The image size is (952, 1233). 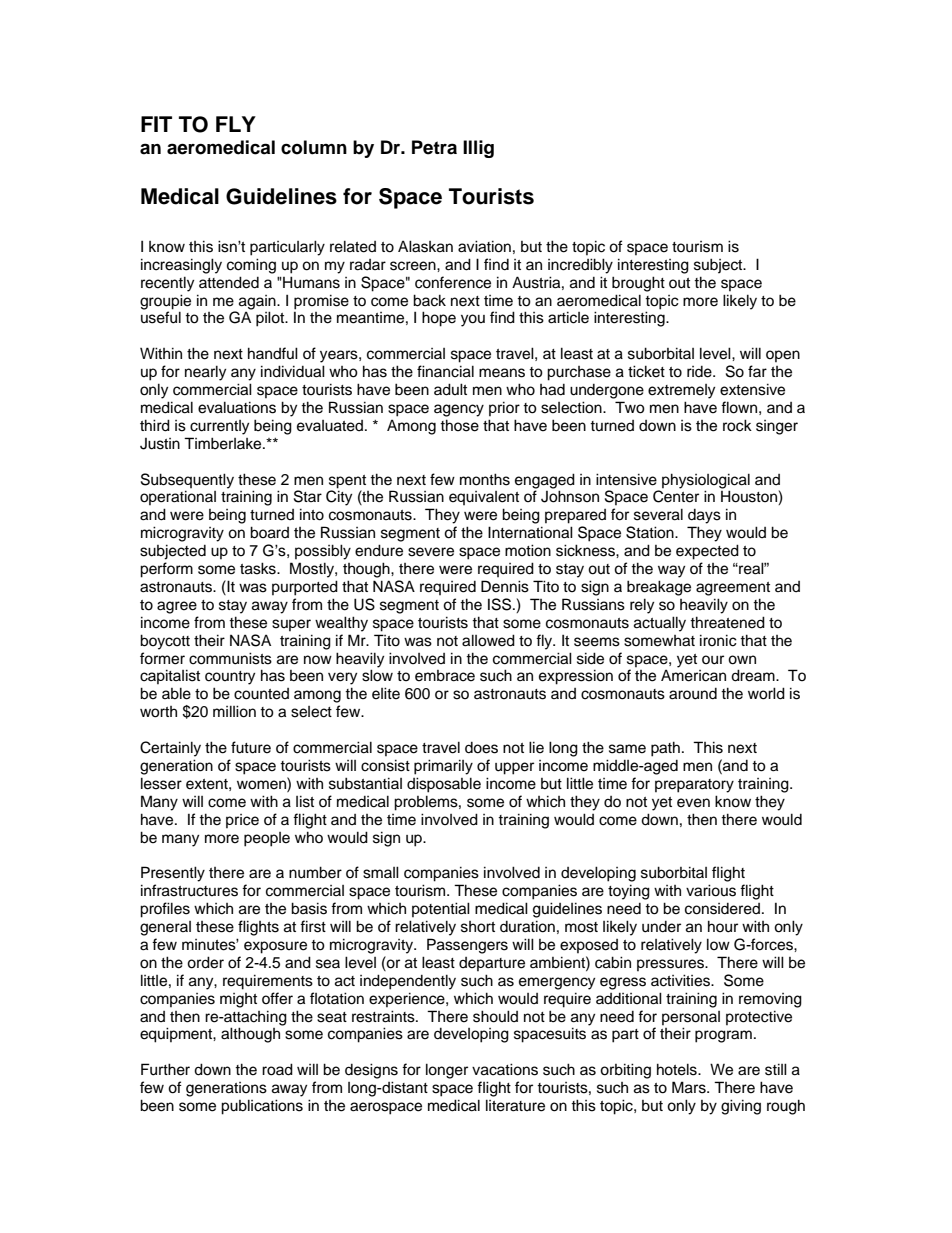 What do you see at coordinates (156, 124) in the screenshot?
I see `FIT` at bounding box center [156, 124].
